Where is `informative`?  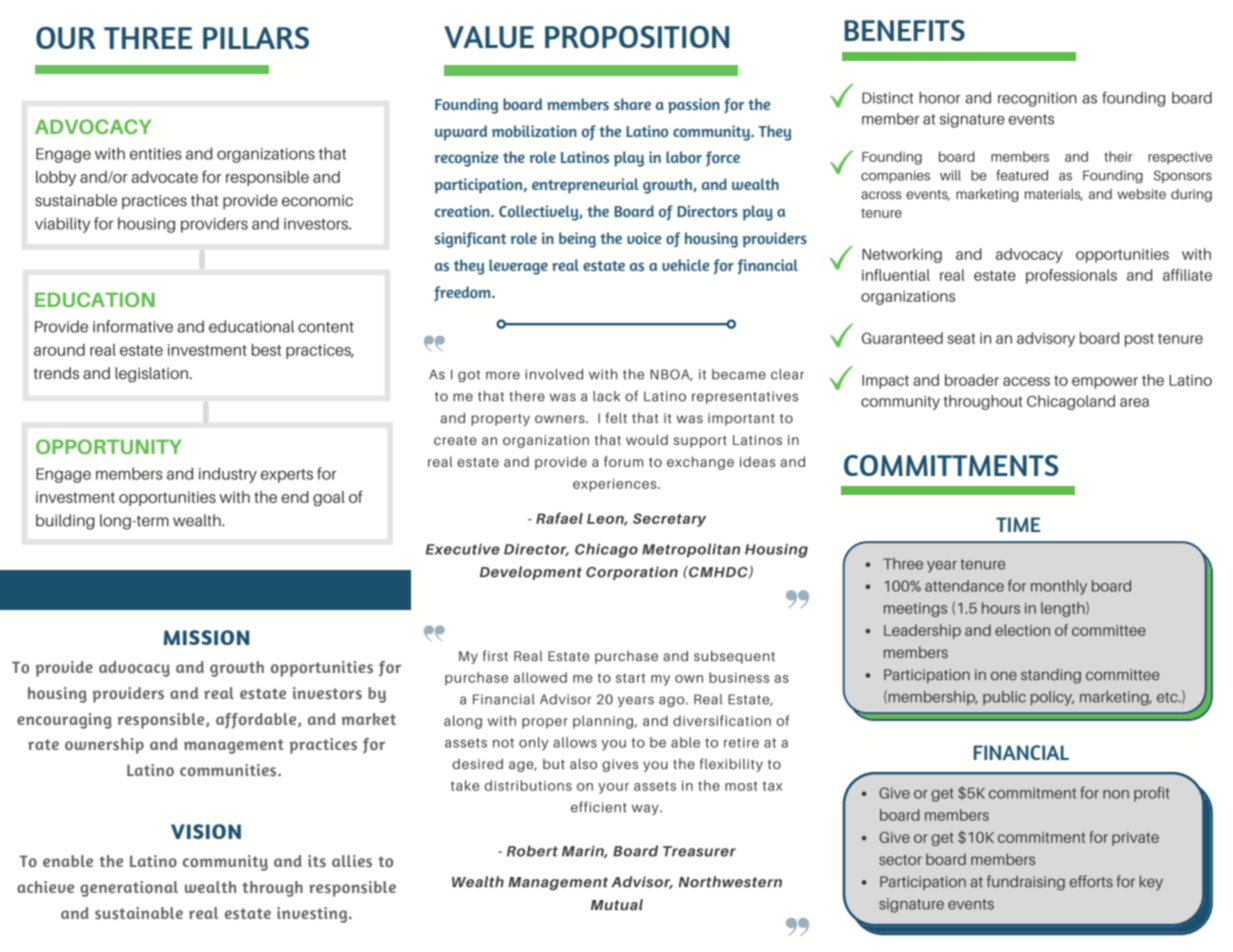
informative is located at coordinates (133, 326).
